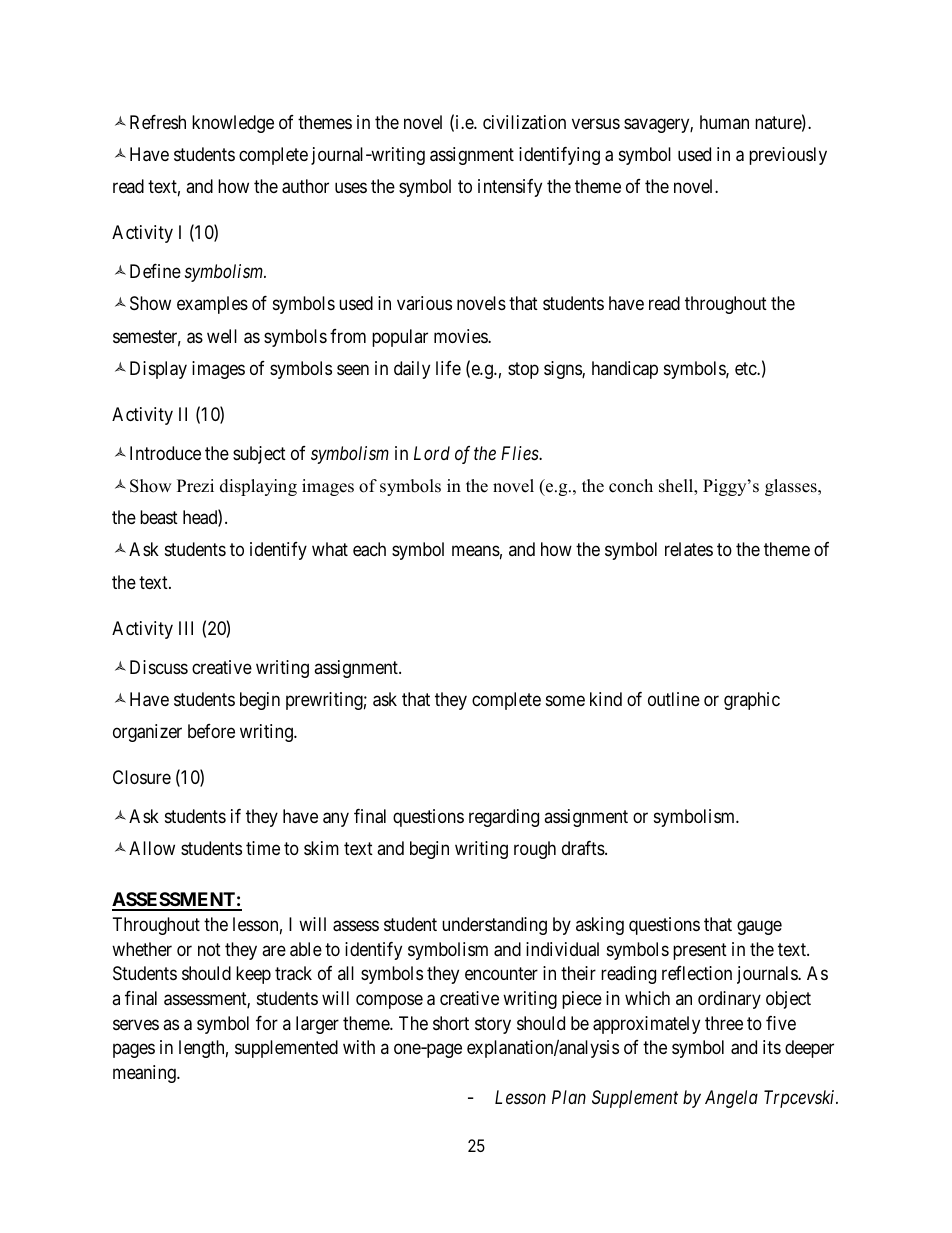  I want to click on life, so click(448, 368).
